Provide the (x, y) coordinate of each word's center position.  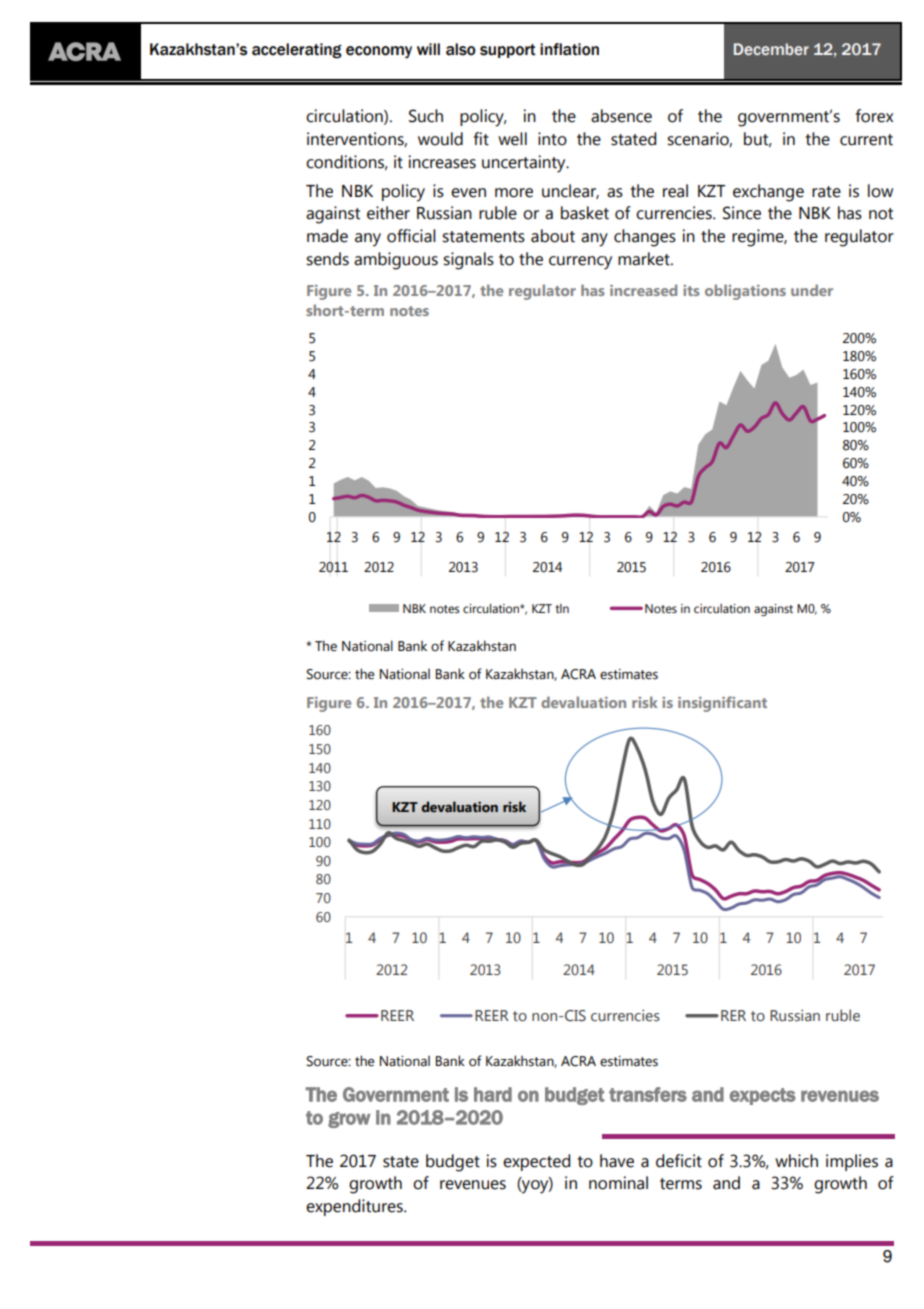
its (691, 290)
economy (379, 52)
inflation (569, 49)
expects (763, 1096)
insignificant (722, 704)
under (812, 290)
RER (733, 1015)
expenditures (355, 1207)
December (771, 49)
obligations (745, 292)
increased (643, 290)
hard (493, 1094)
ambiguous (396, 261)
